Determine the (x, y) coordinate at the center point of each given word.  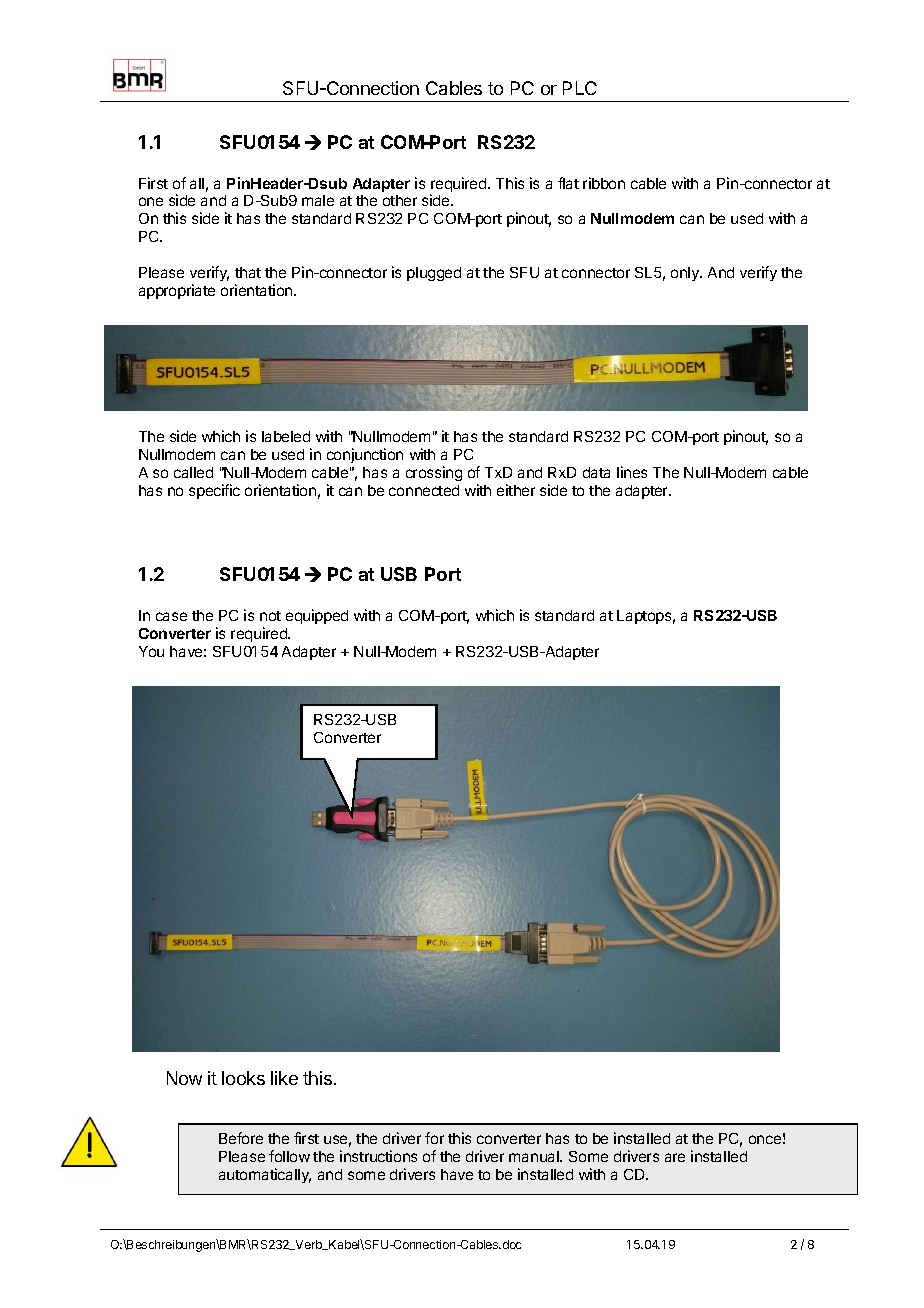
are (675, 1157)
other (400, 200)
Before (241, 1138)
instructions (378, 1156)
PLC (580, 88)
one (151, 201)
